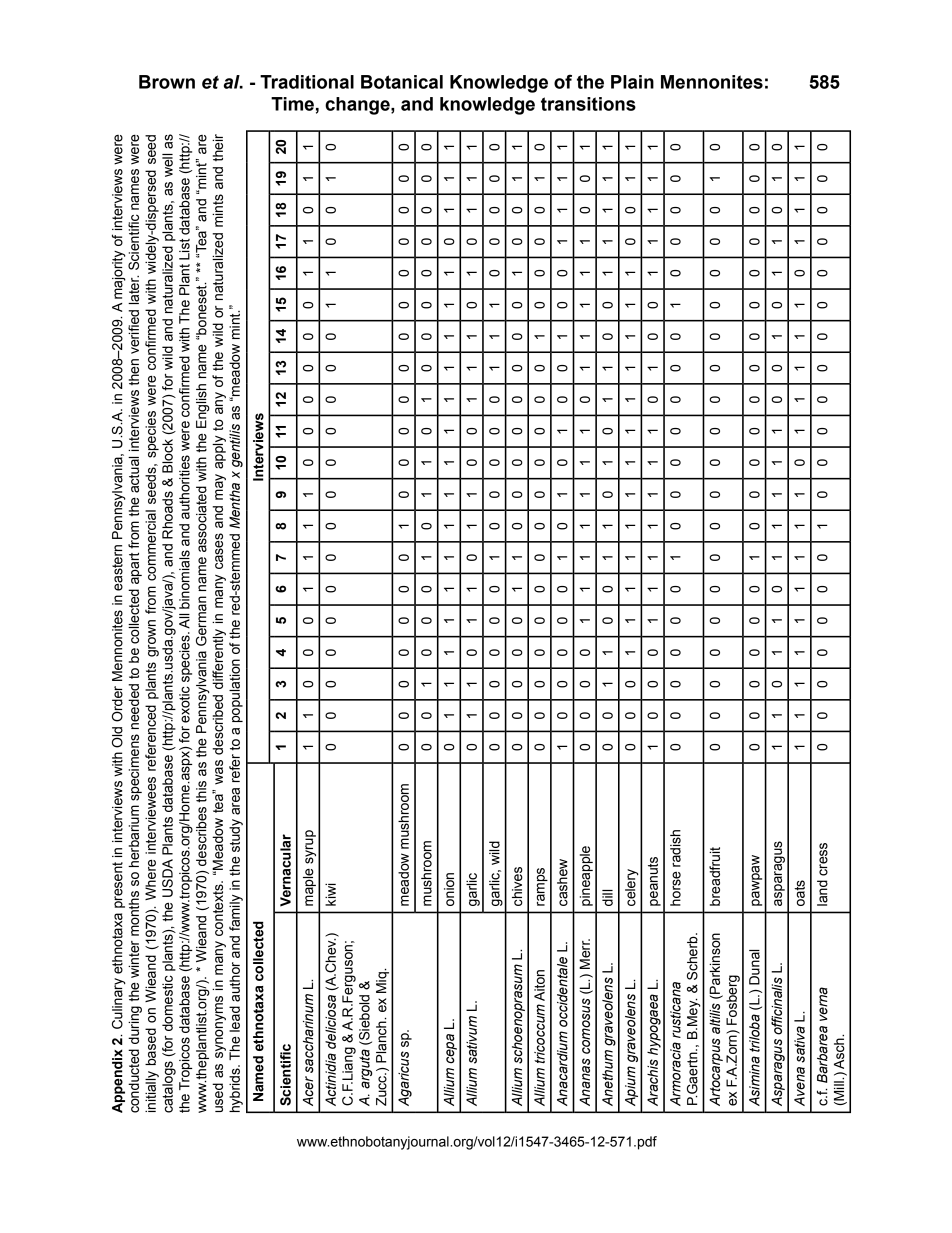 Image resolution: width=952 pixels, height=1233 pixels. Describe the element at coordinates (292, 104) in the document. I see `Time` at that location.
